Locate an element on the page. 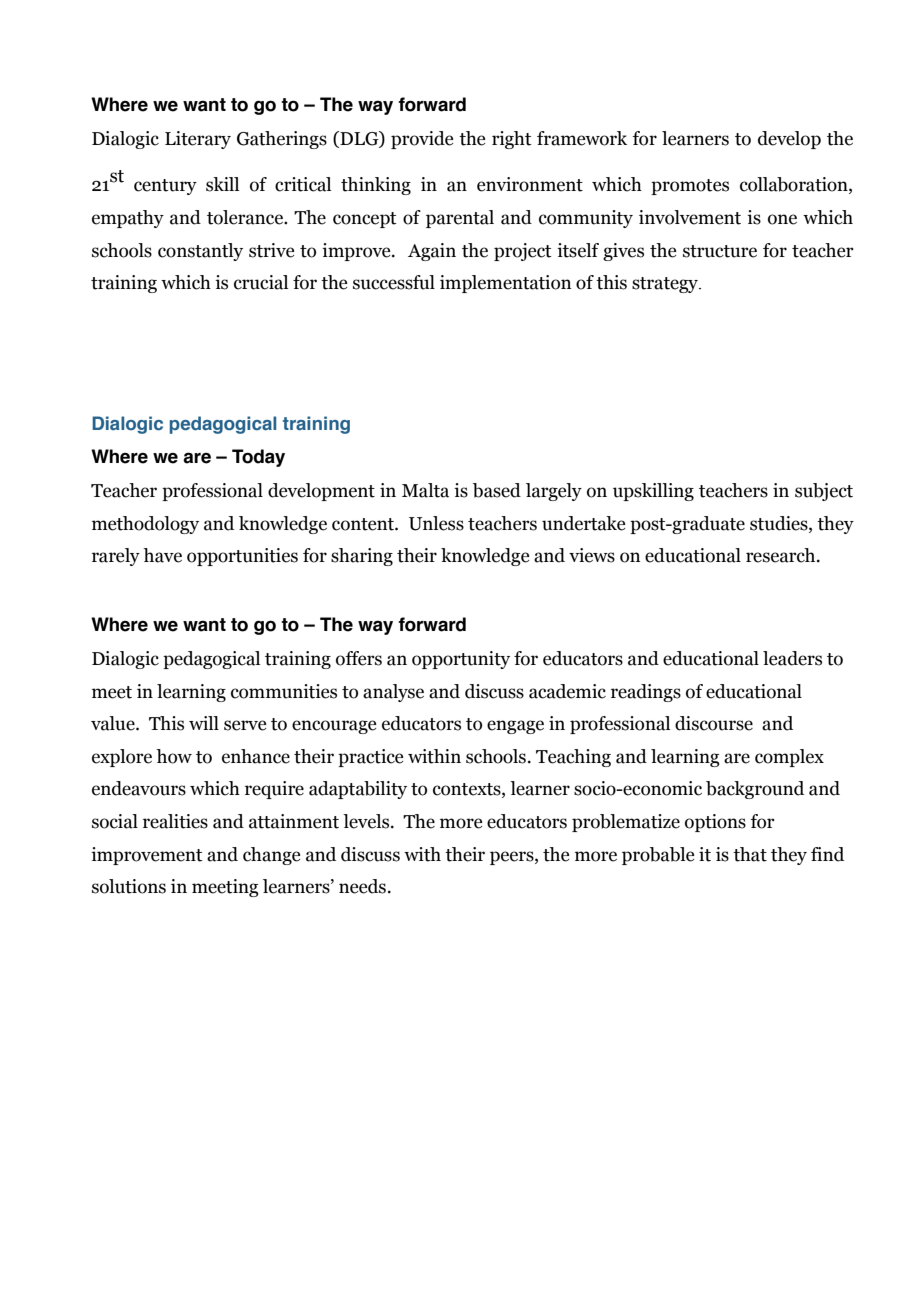  Literary is located at coordinates (198, 140).
